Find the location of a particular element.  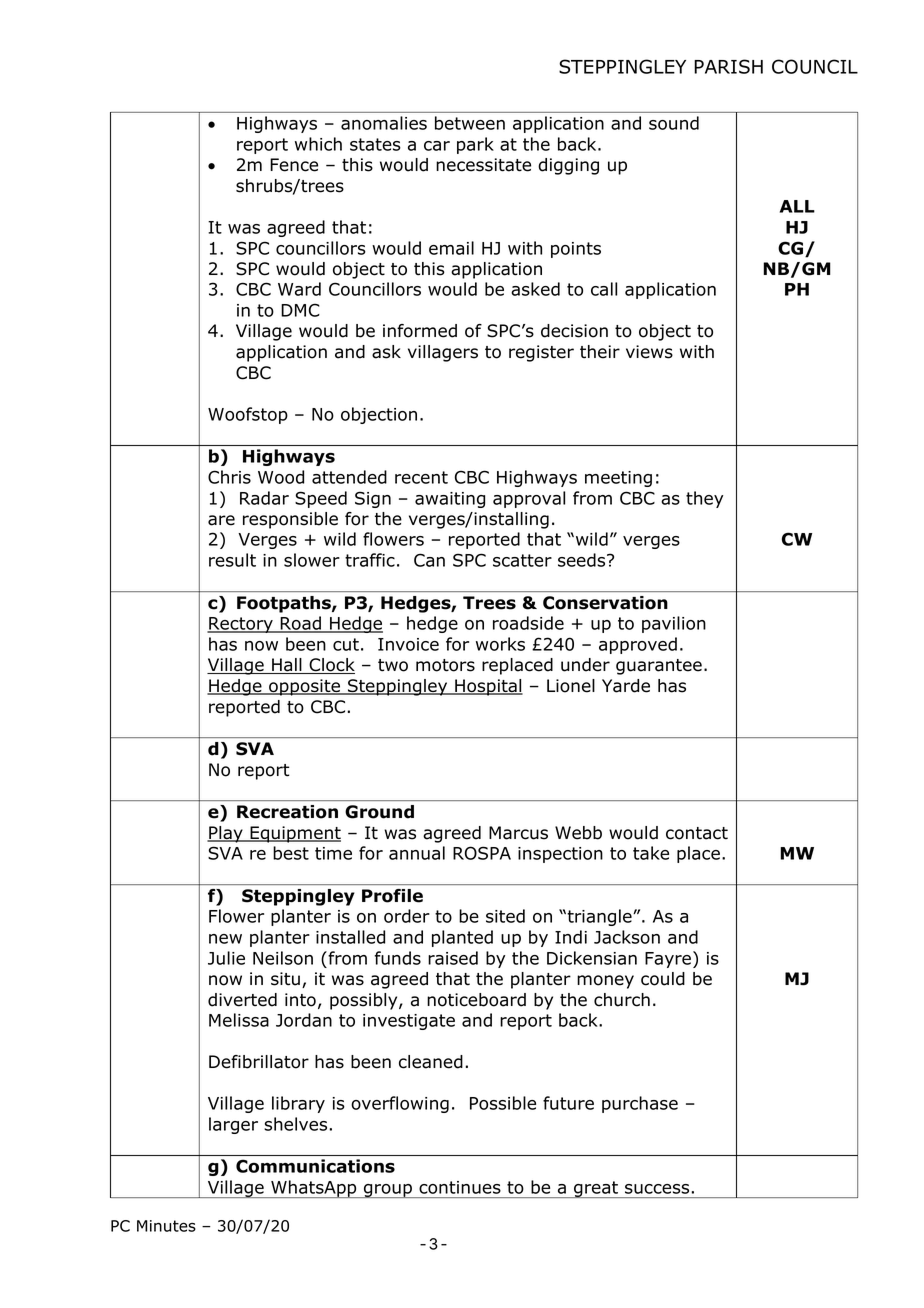

raised is located at coordinates (453, 958).
